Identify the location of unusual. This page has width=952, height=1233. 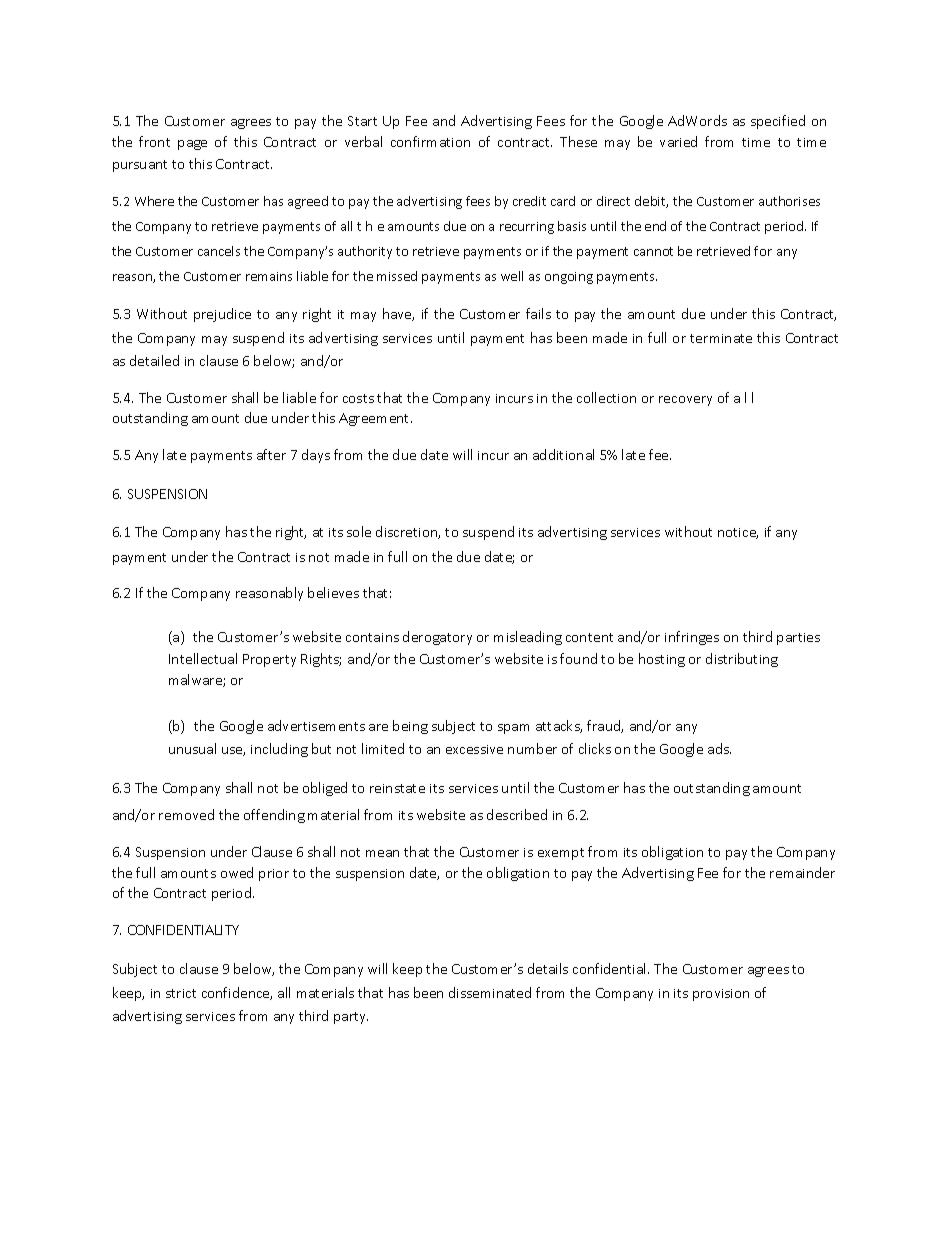
(192, 748).
